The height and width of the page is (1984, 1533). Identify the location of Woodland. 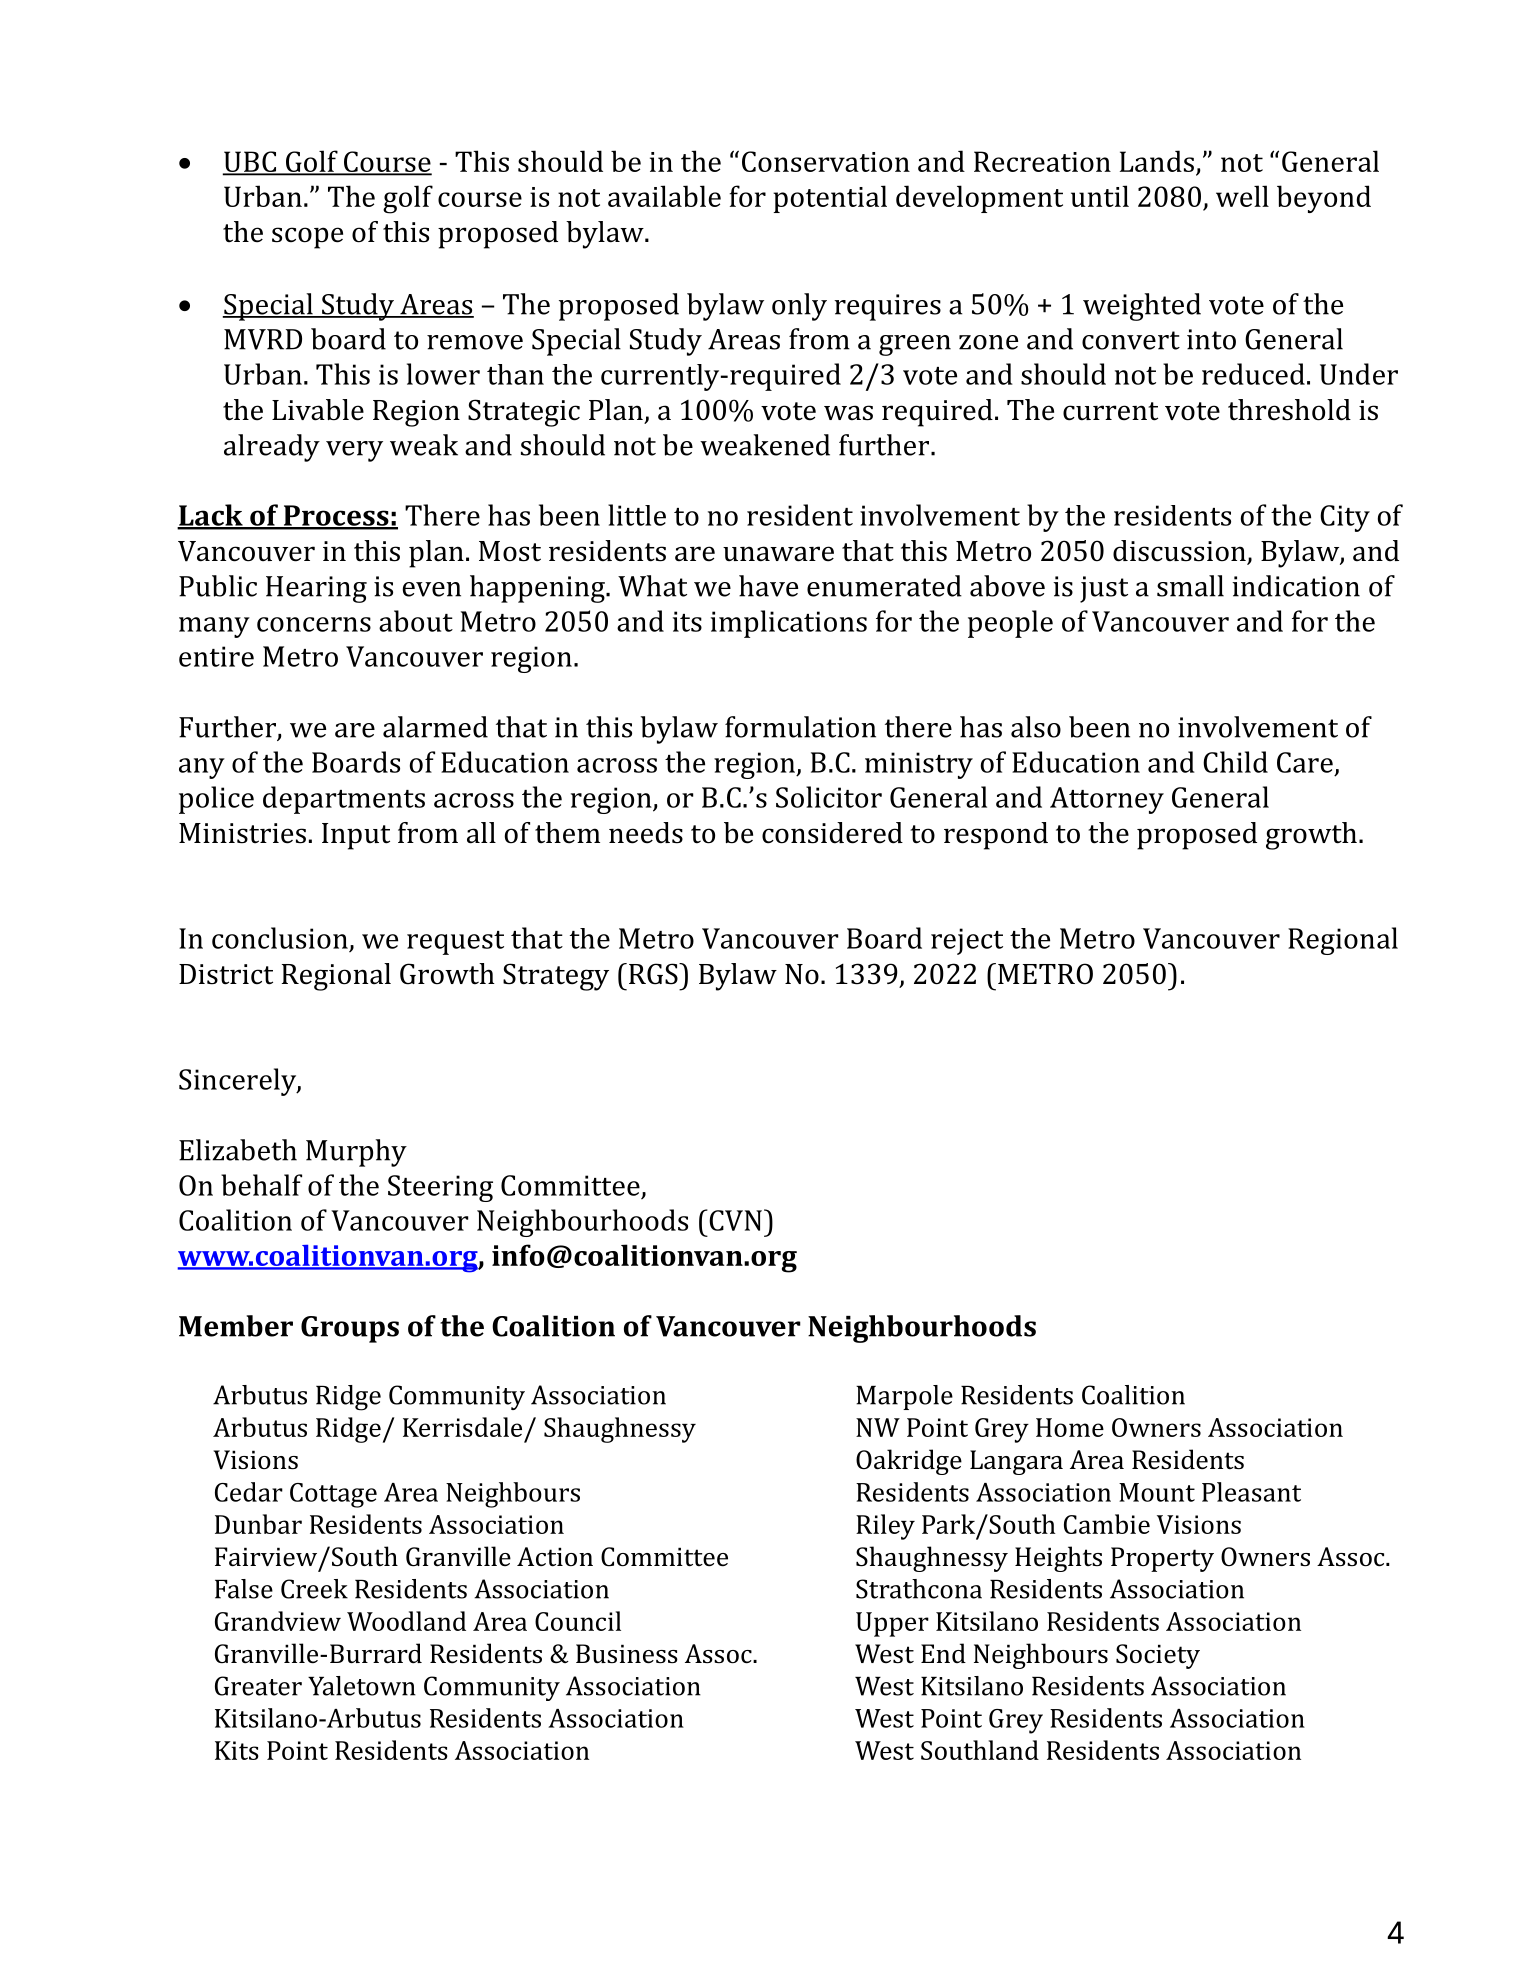
(406, 1621).
